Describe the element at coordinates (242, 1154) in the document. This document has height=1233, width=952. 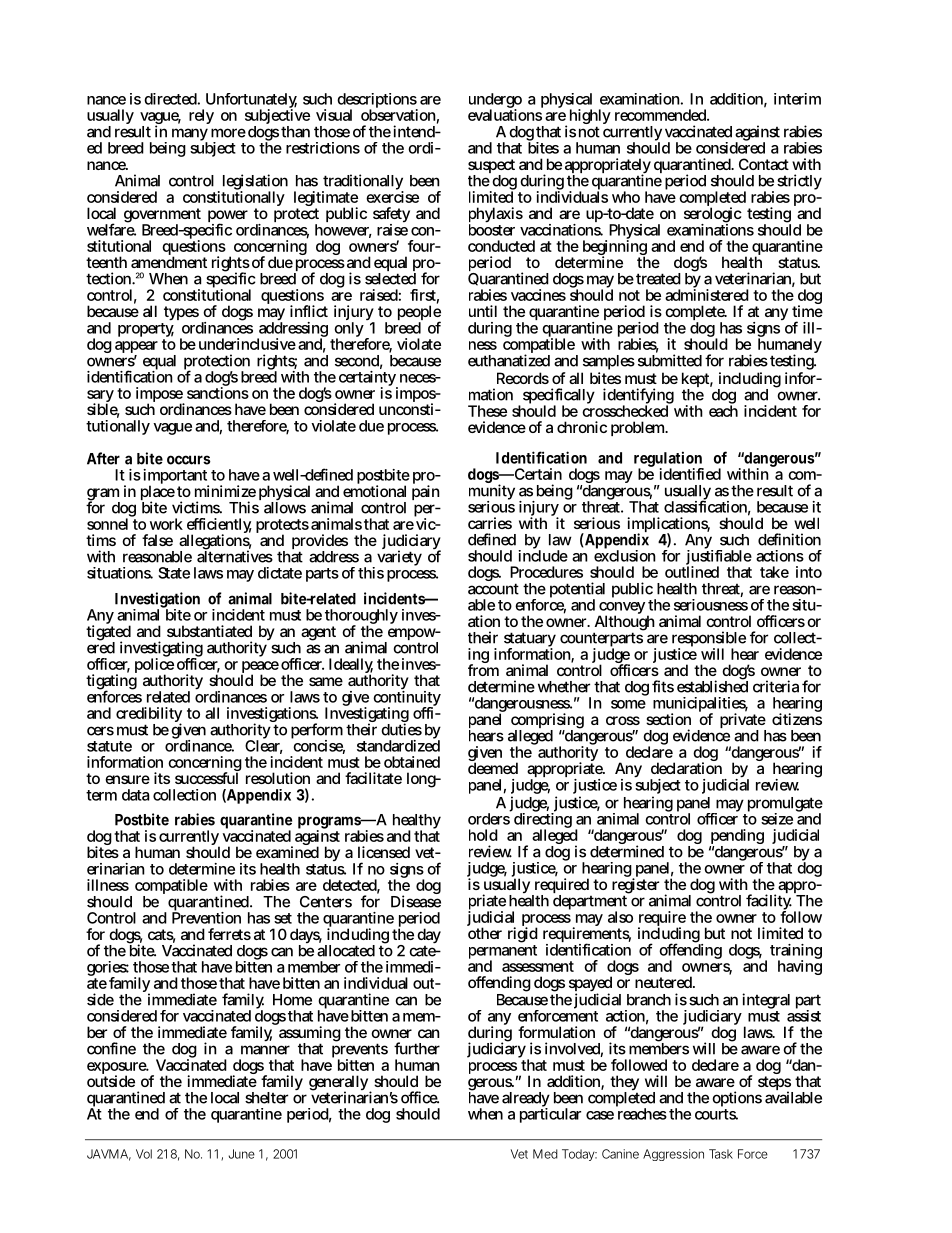
I see `June` at that location.
